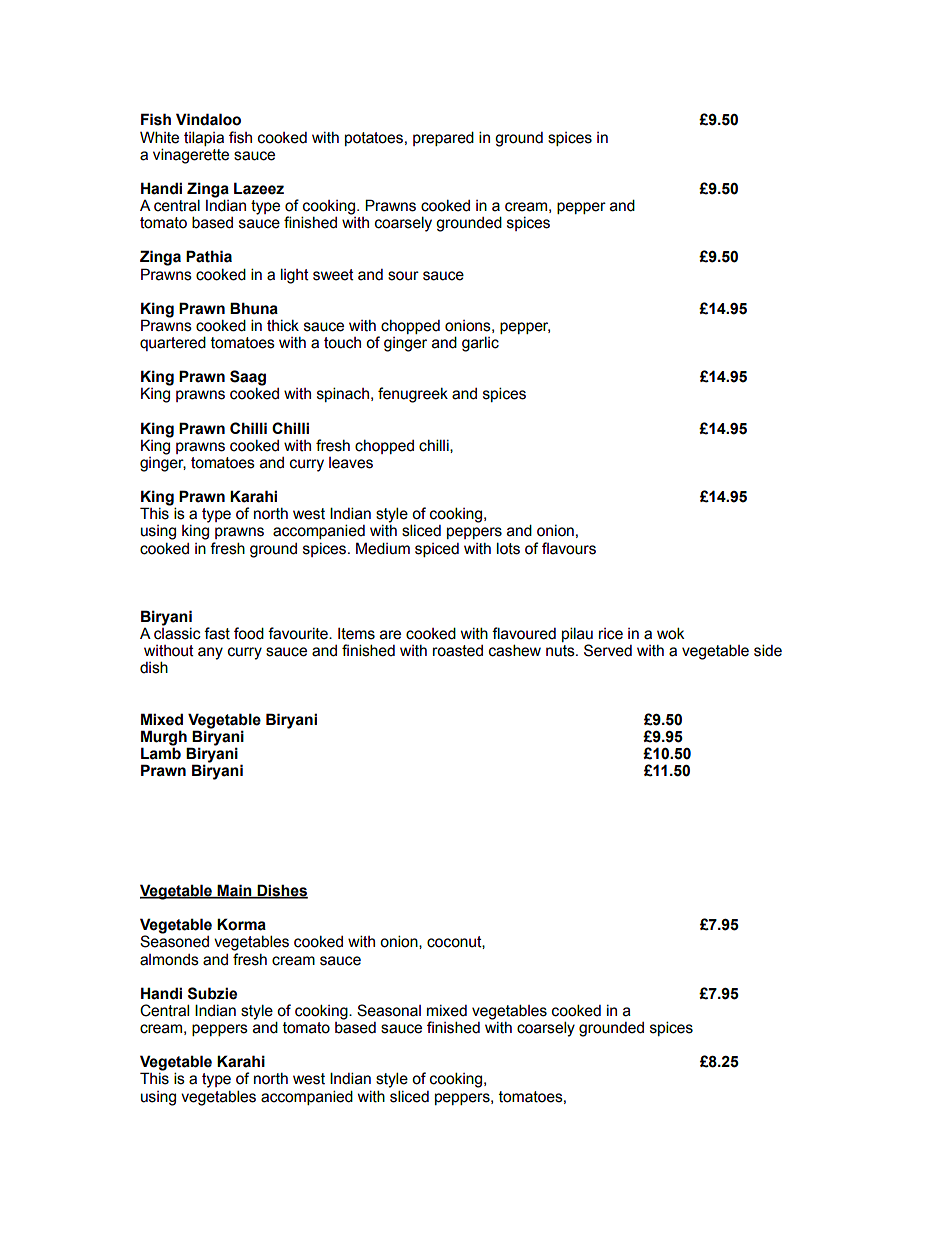  I want to click on roasted, so click(458, 651).
